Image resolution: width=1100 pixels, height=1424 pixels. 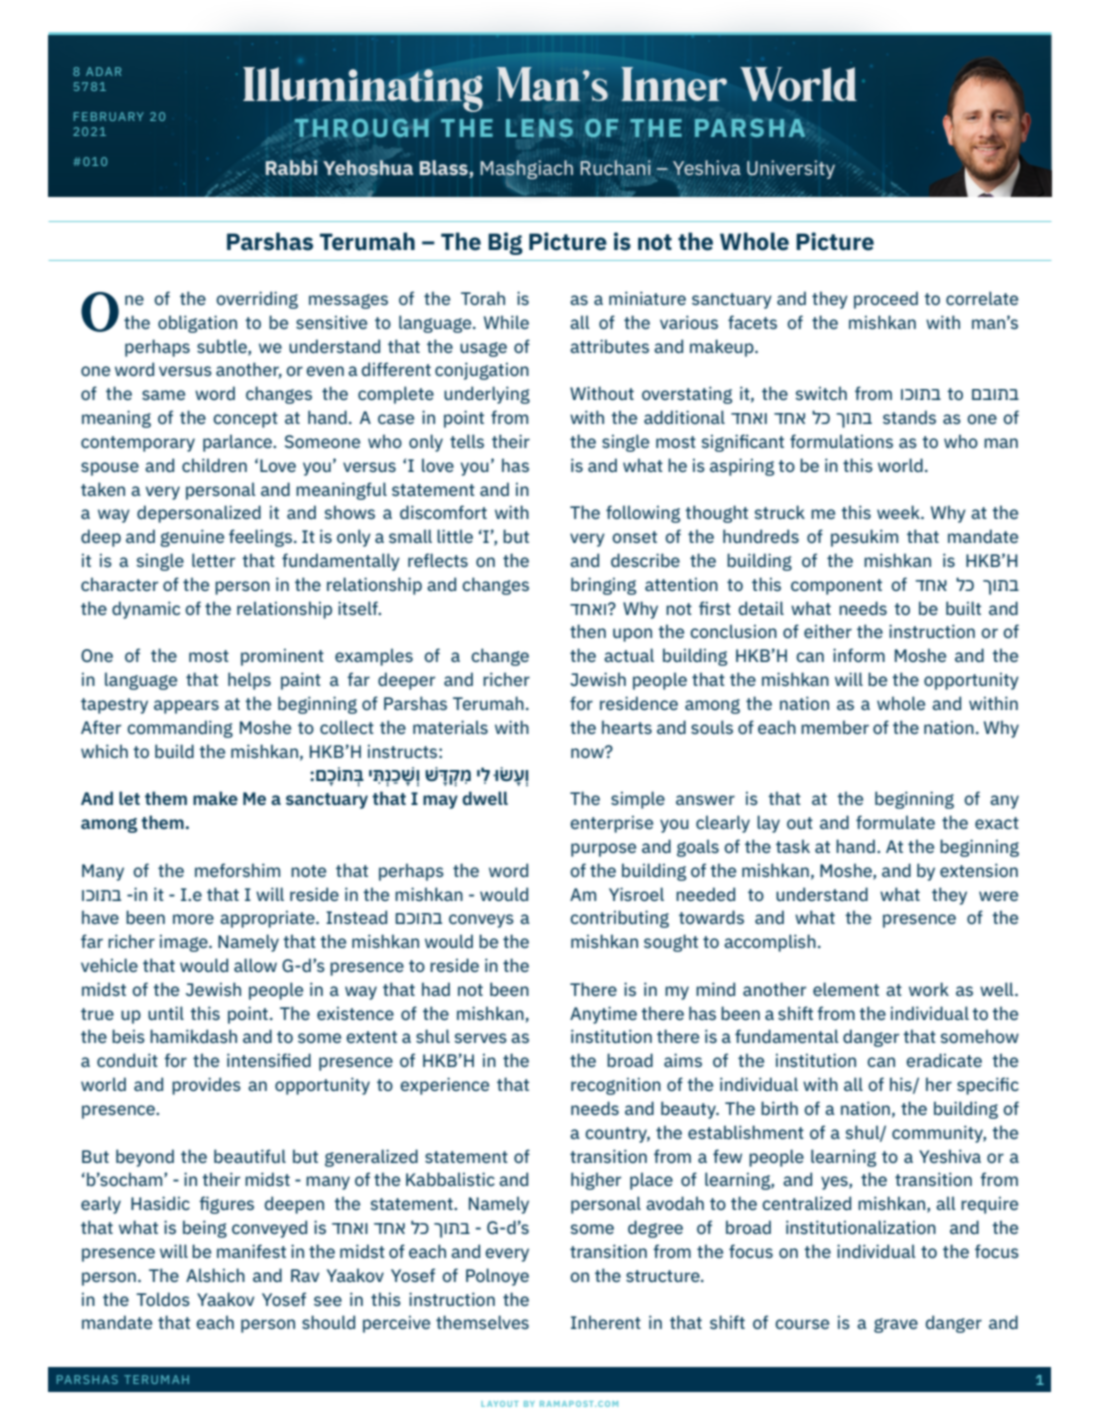 I want to click on stands, so click(x=909, y=417).
